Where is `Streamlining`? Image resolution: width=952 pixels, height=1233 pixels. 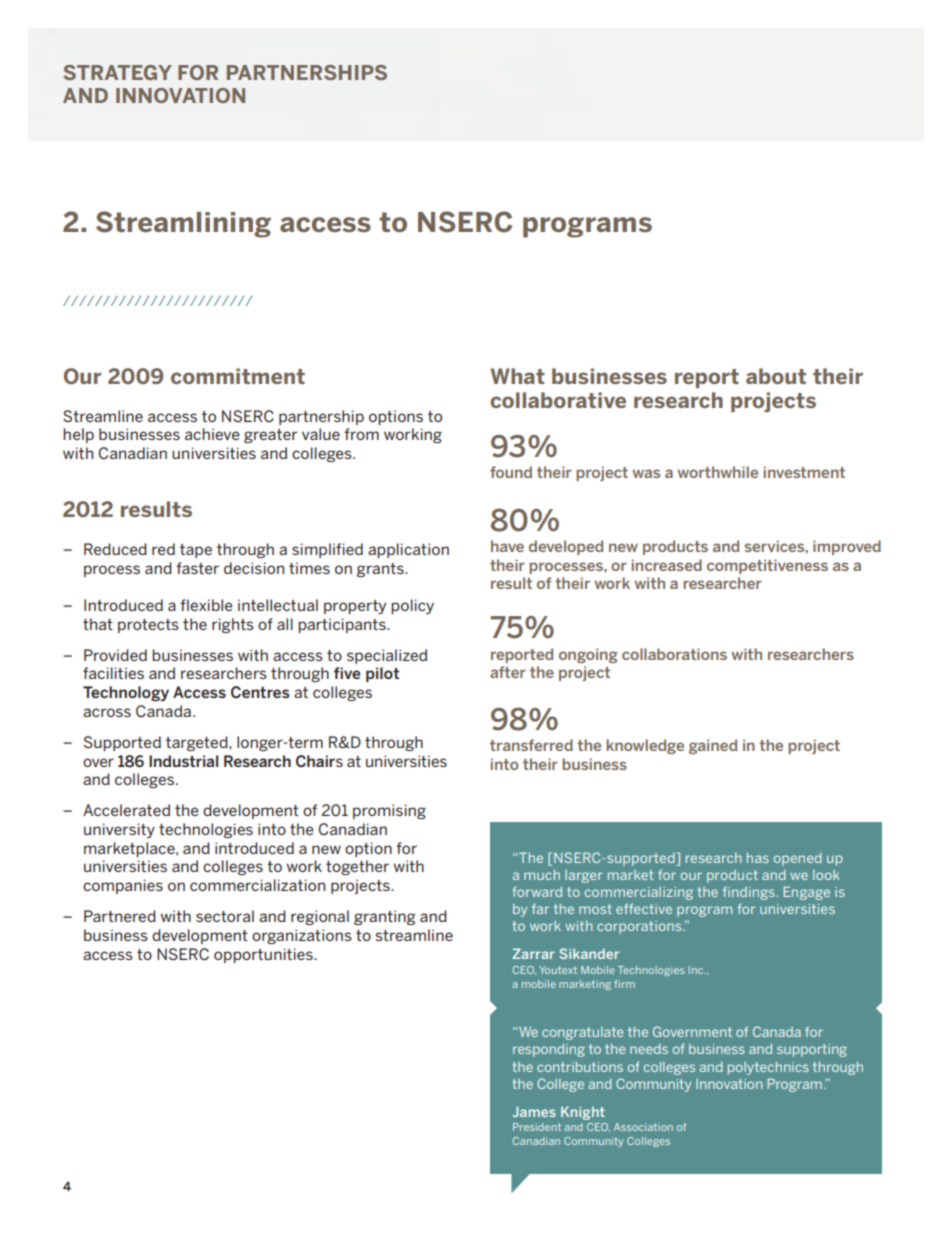
Streamlining is located at coordinates (183, 224).
